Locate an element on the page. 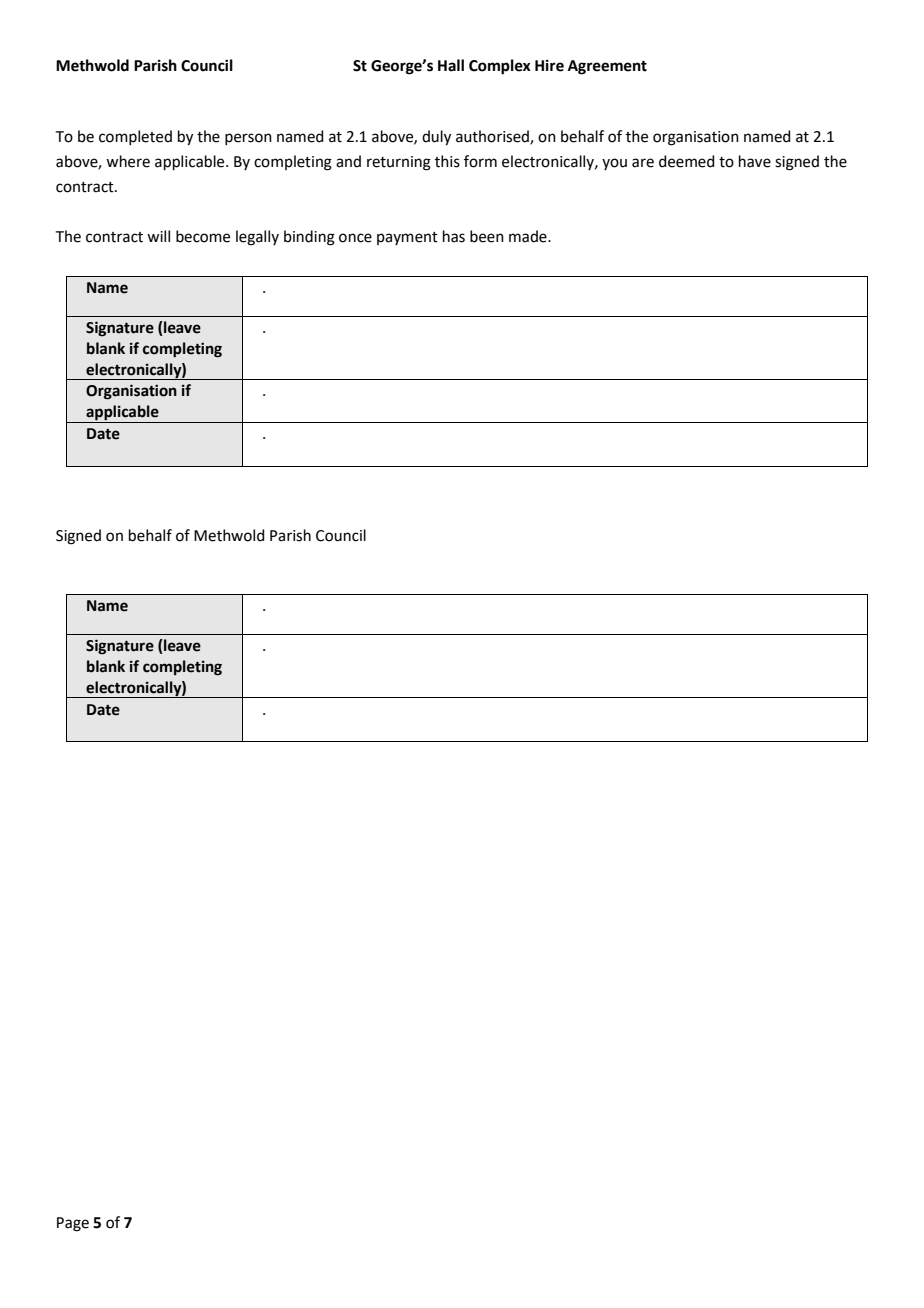 Image resolution: width=924 pixels, height=1308 pixels. duly is located at coordinates (436, 138).
